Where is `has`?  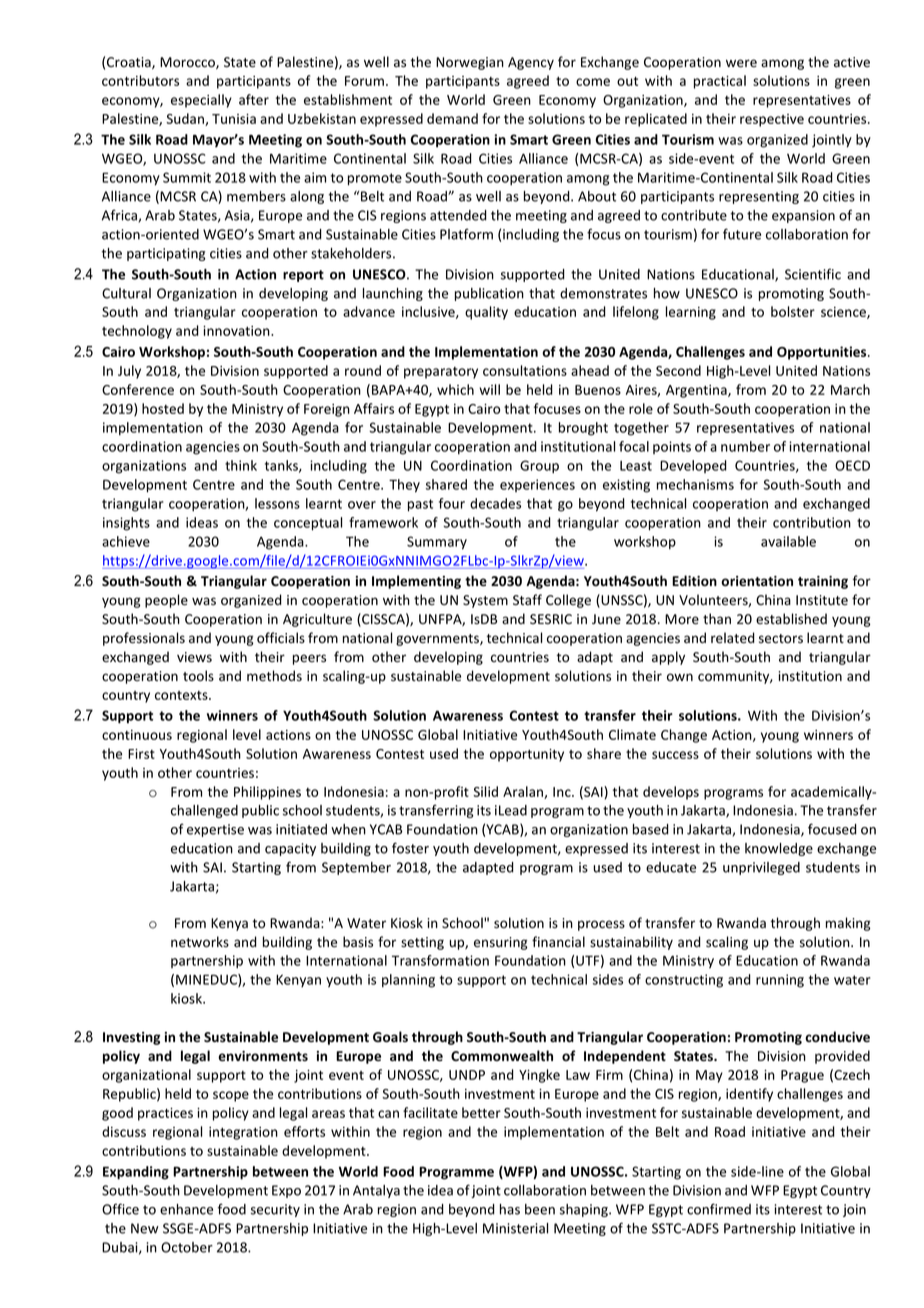 has is located at coordinates (510, 1209).
